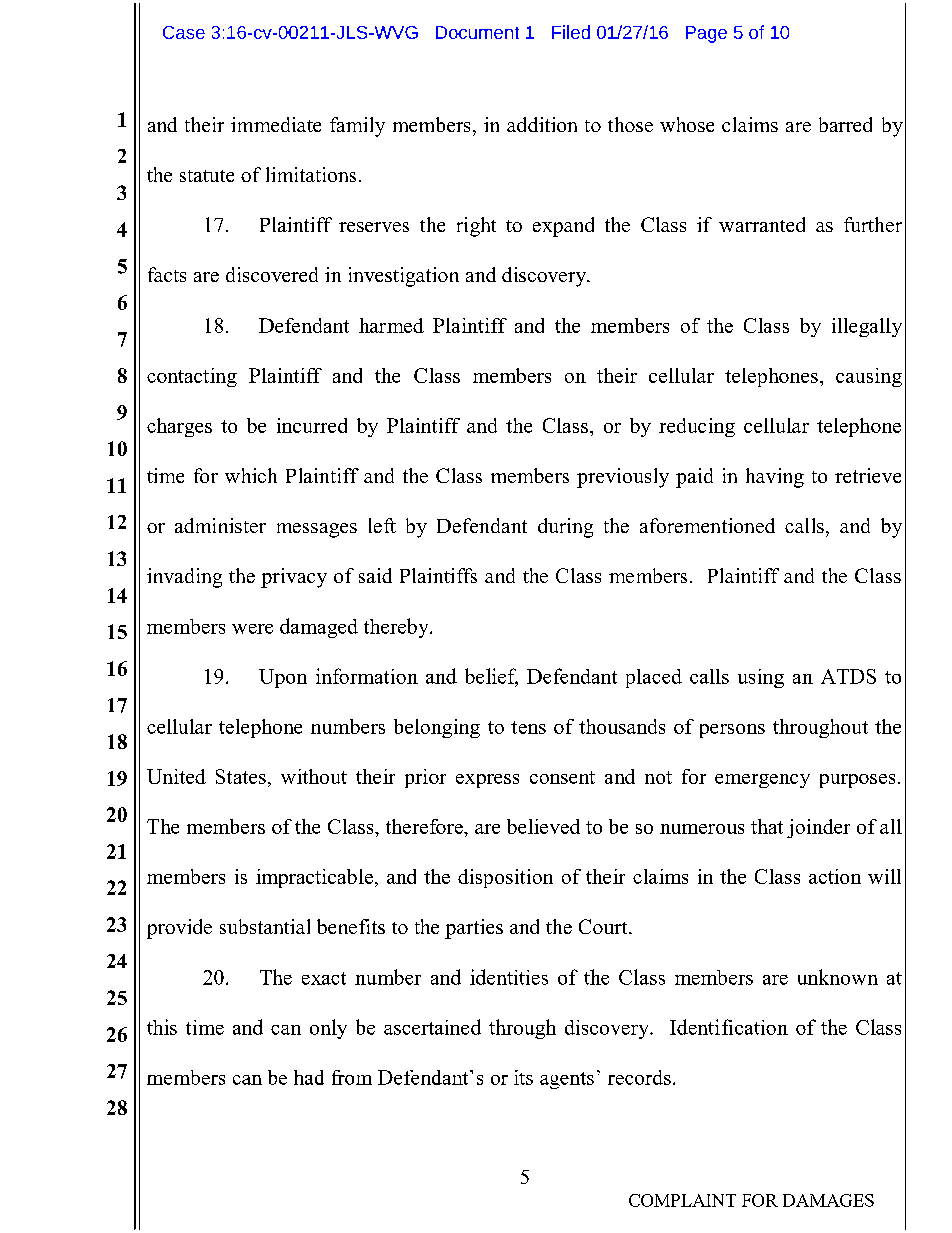 The height and width of the page is (1233, 952). Describe the element at coordinates (491, 677) in the page. I see `belief` at that location.
